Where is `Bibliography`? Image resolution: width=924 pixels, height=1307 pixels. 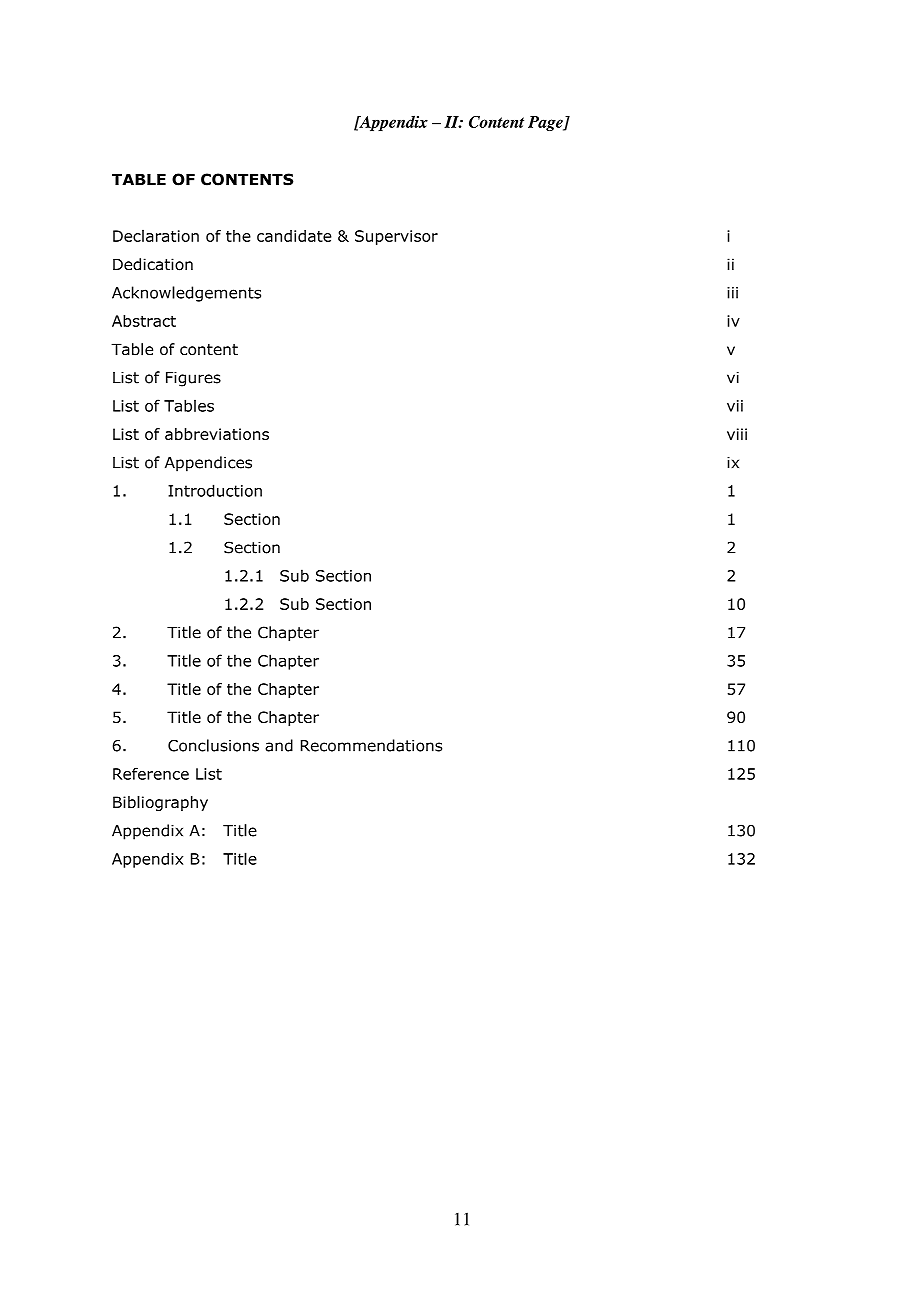
Bibliography is located at coordinates (160, 803).
